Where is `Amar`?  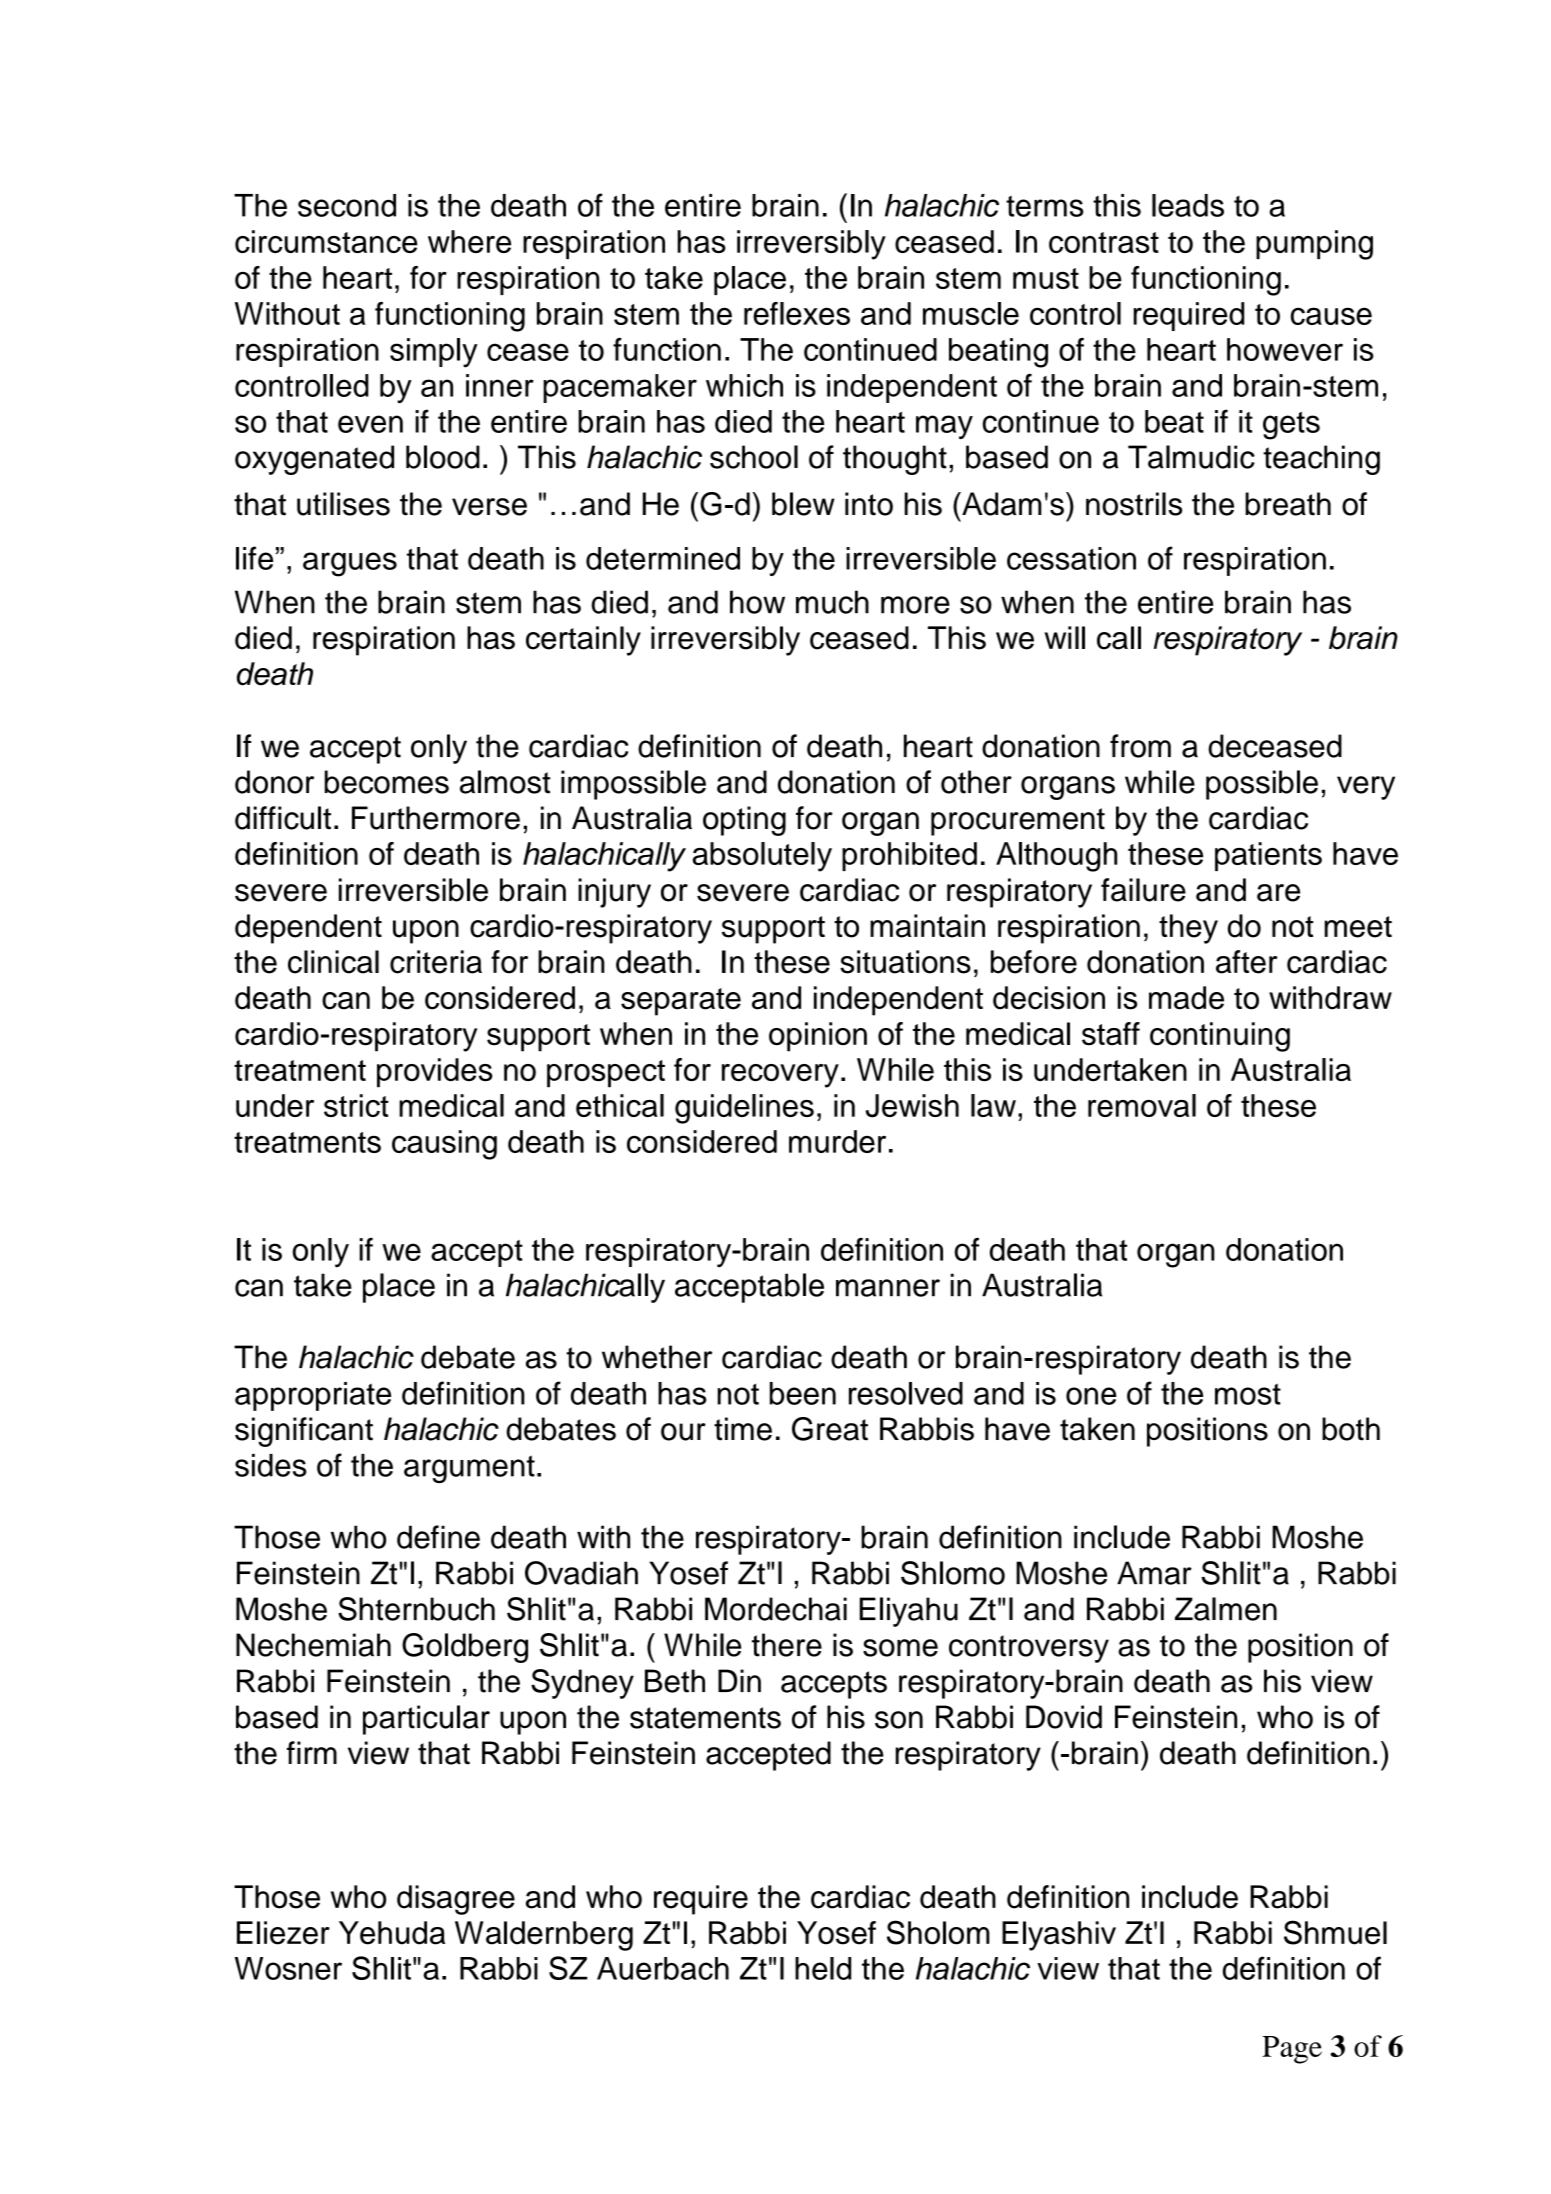 Amar is located at coordinates (1154, 1573).
